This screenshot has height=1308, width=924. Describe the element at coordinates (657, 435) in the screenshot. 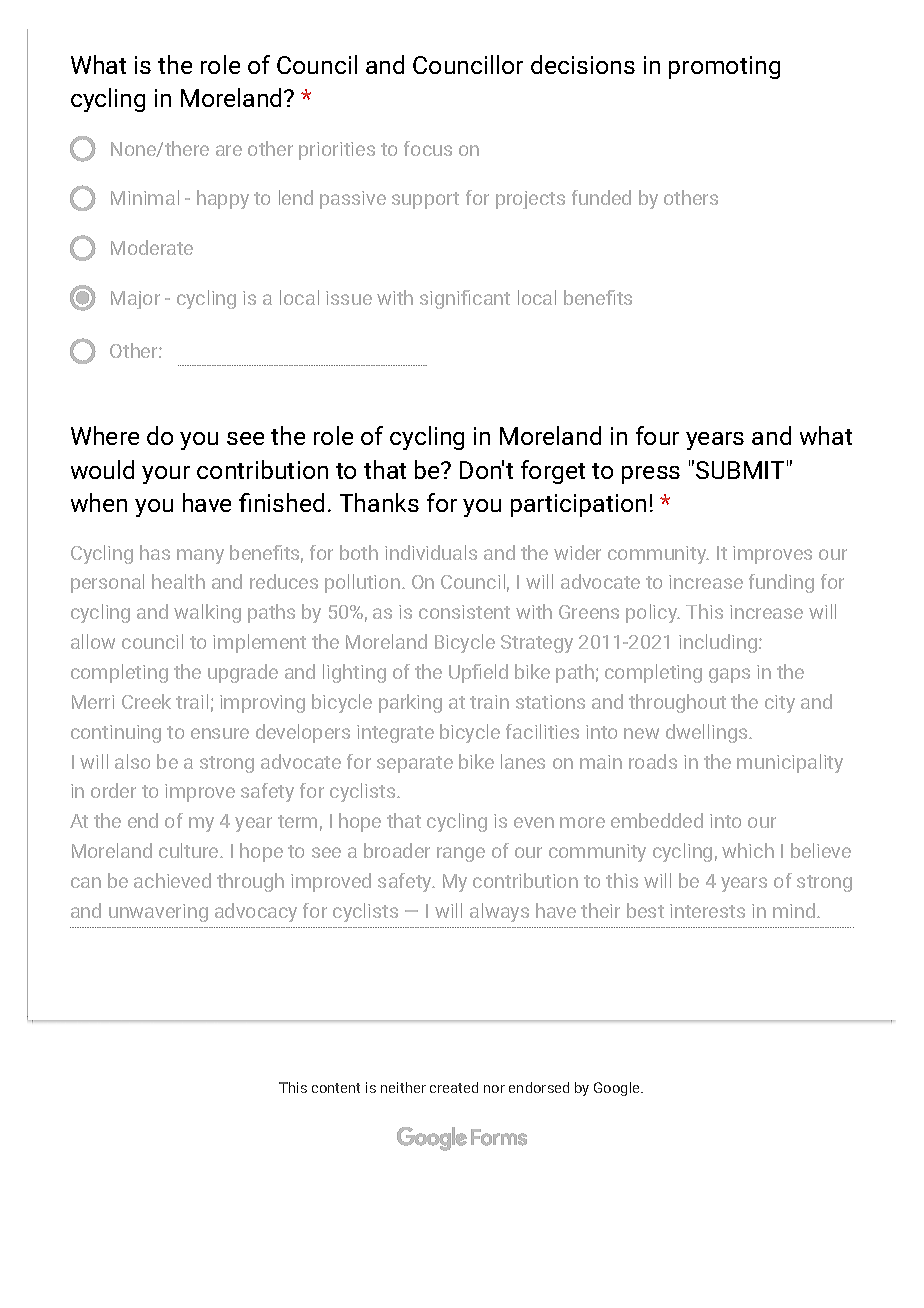

I see `four` at that location.
